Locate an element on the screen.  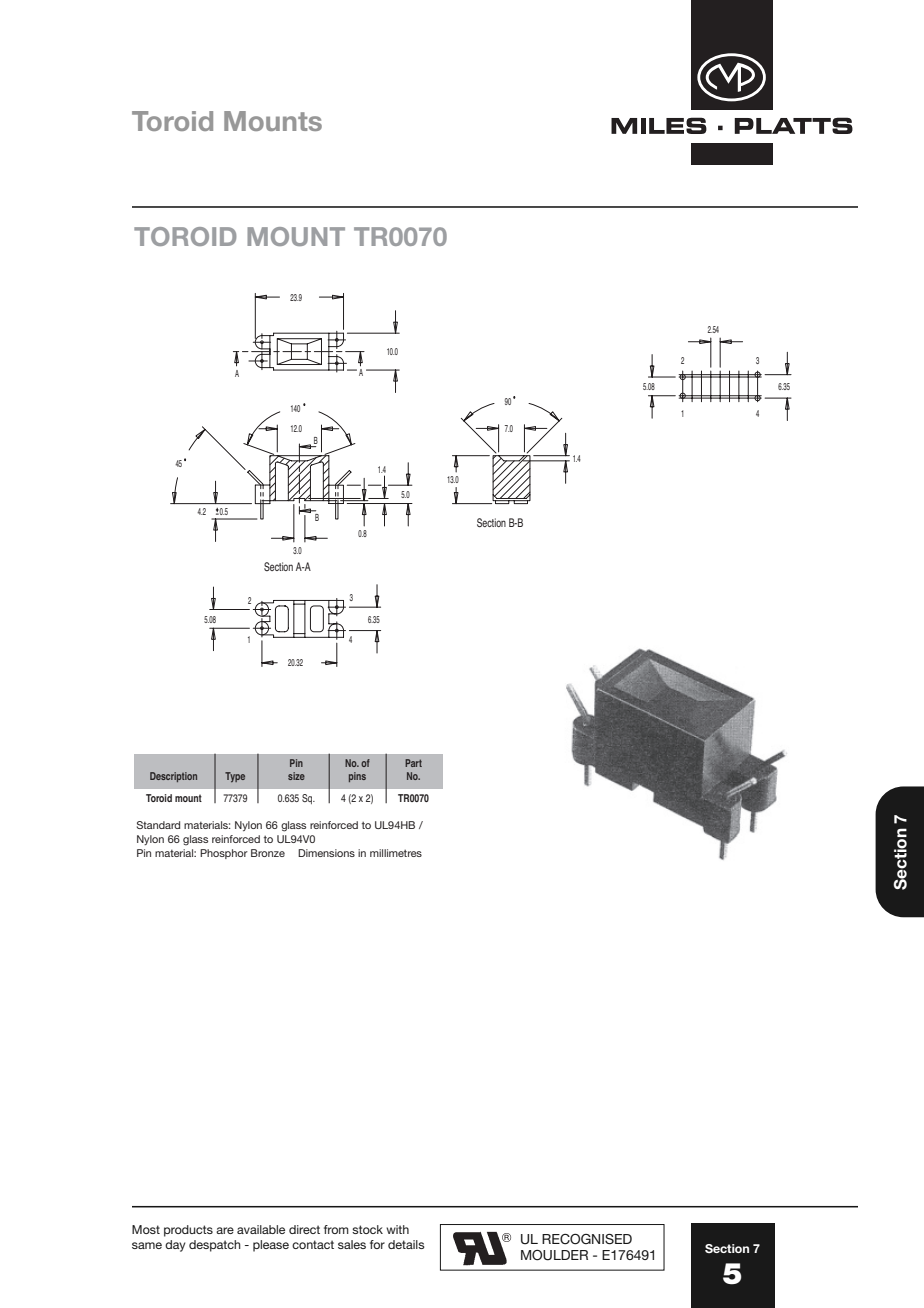
despatch is located at coordinates (215, 1246).
